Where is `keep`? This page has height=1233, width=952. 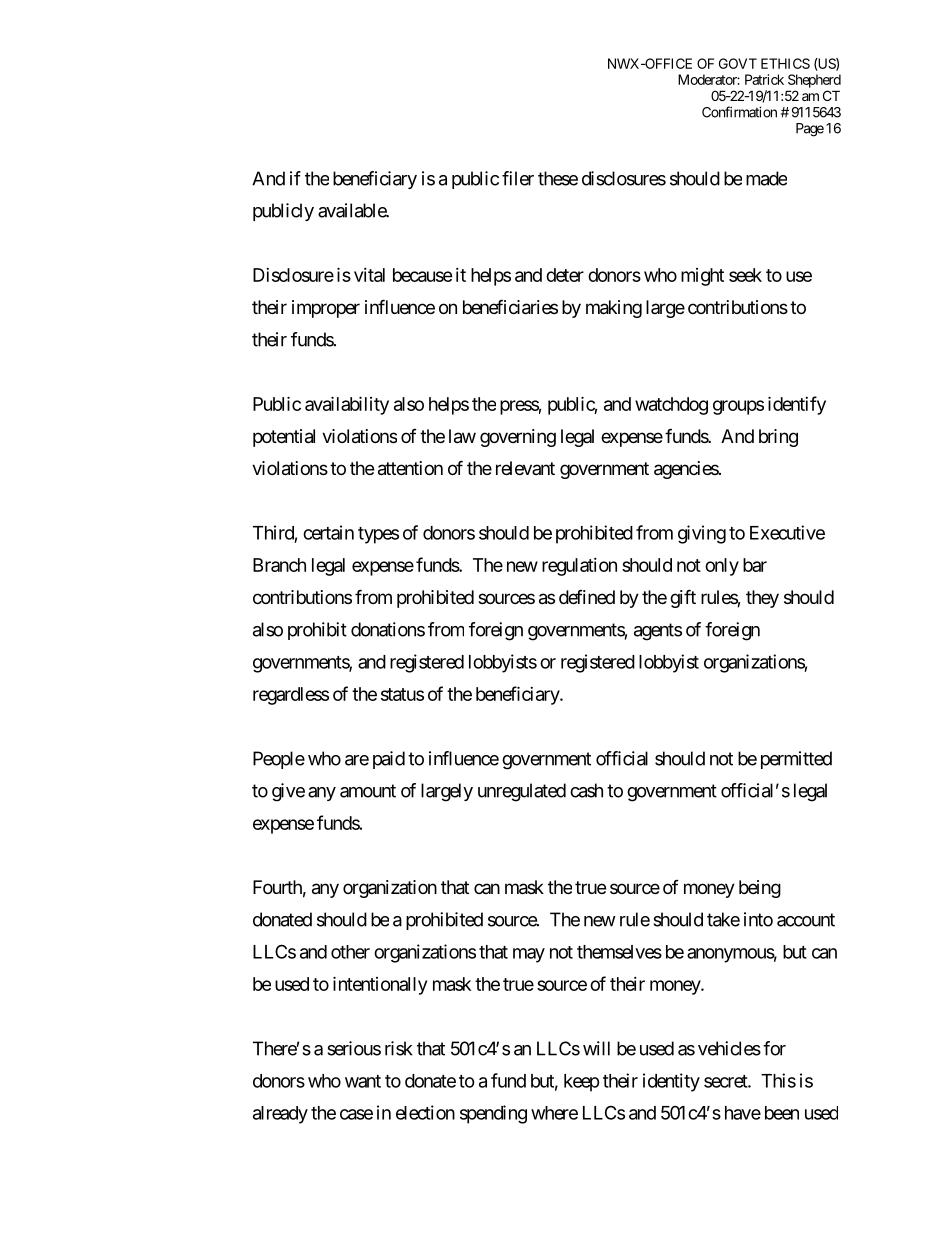 keep is located at coordinates (582, 1083).
